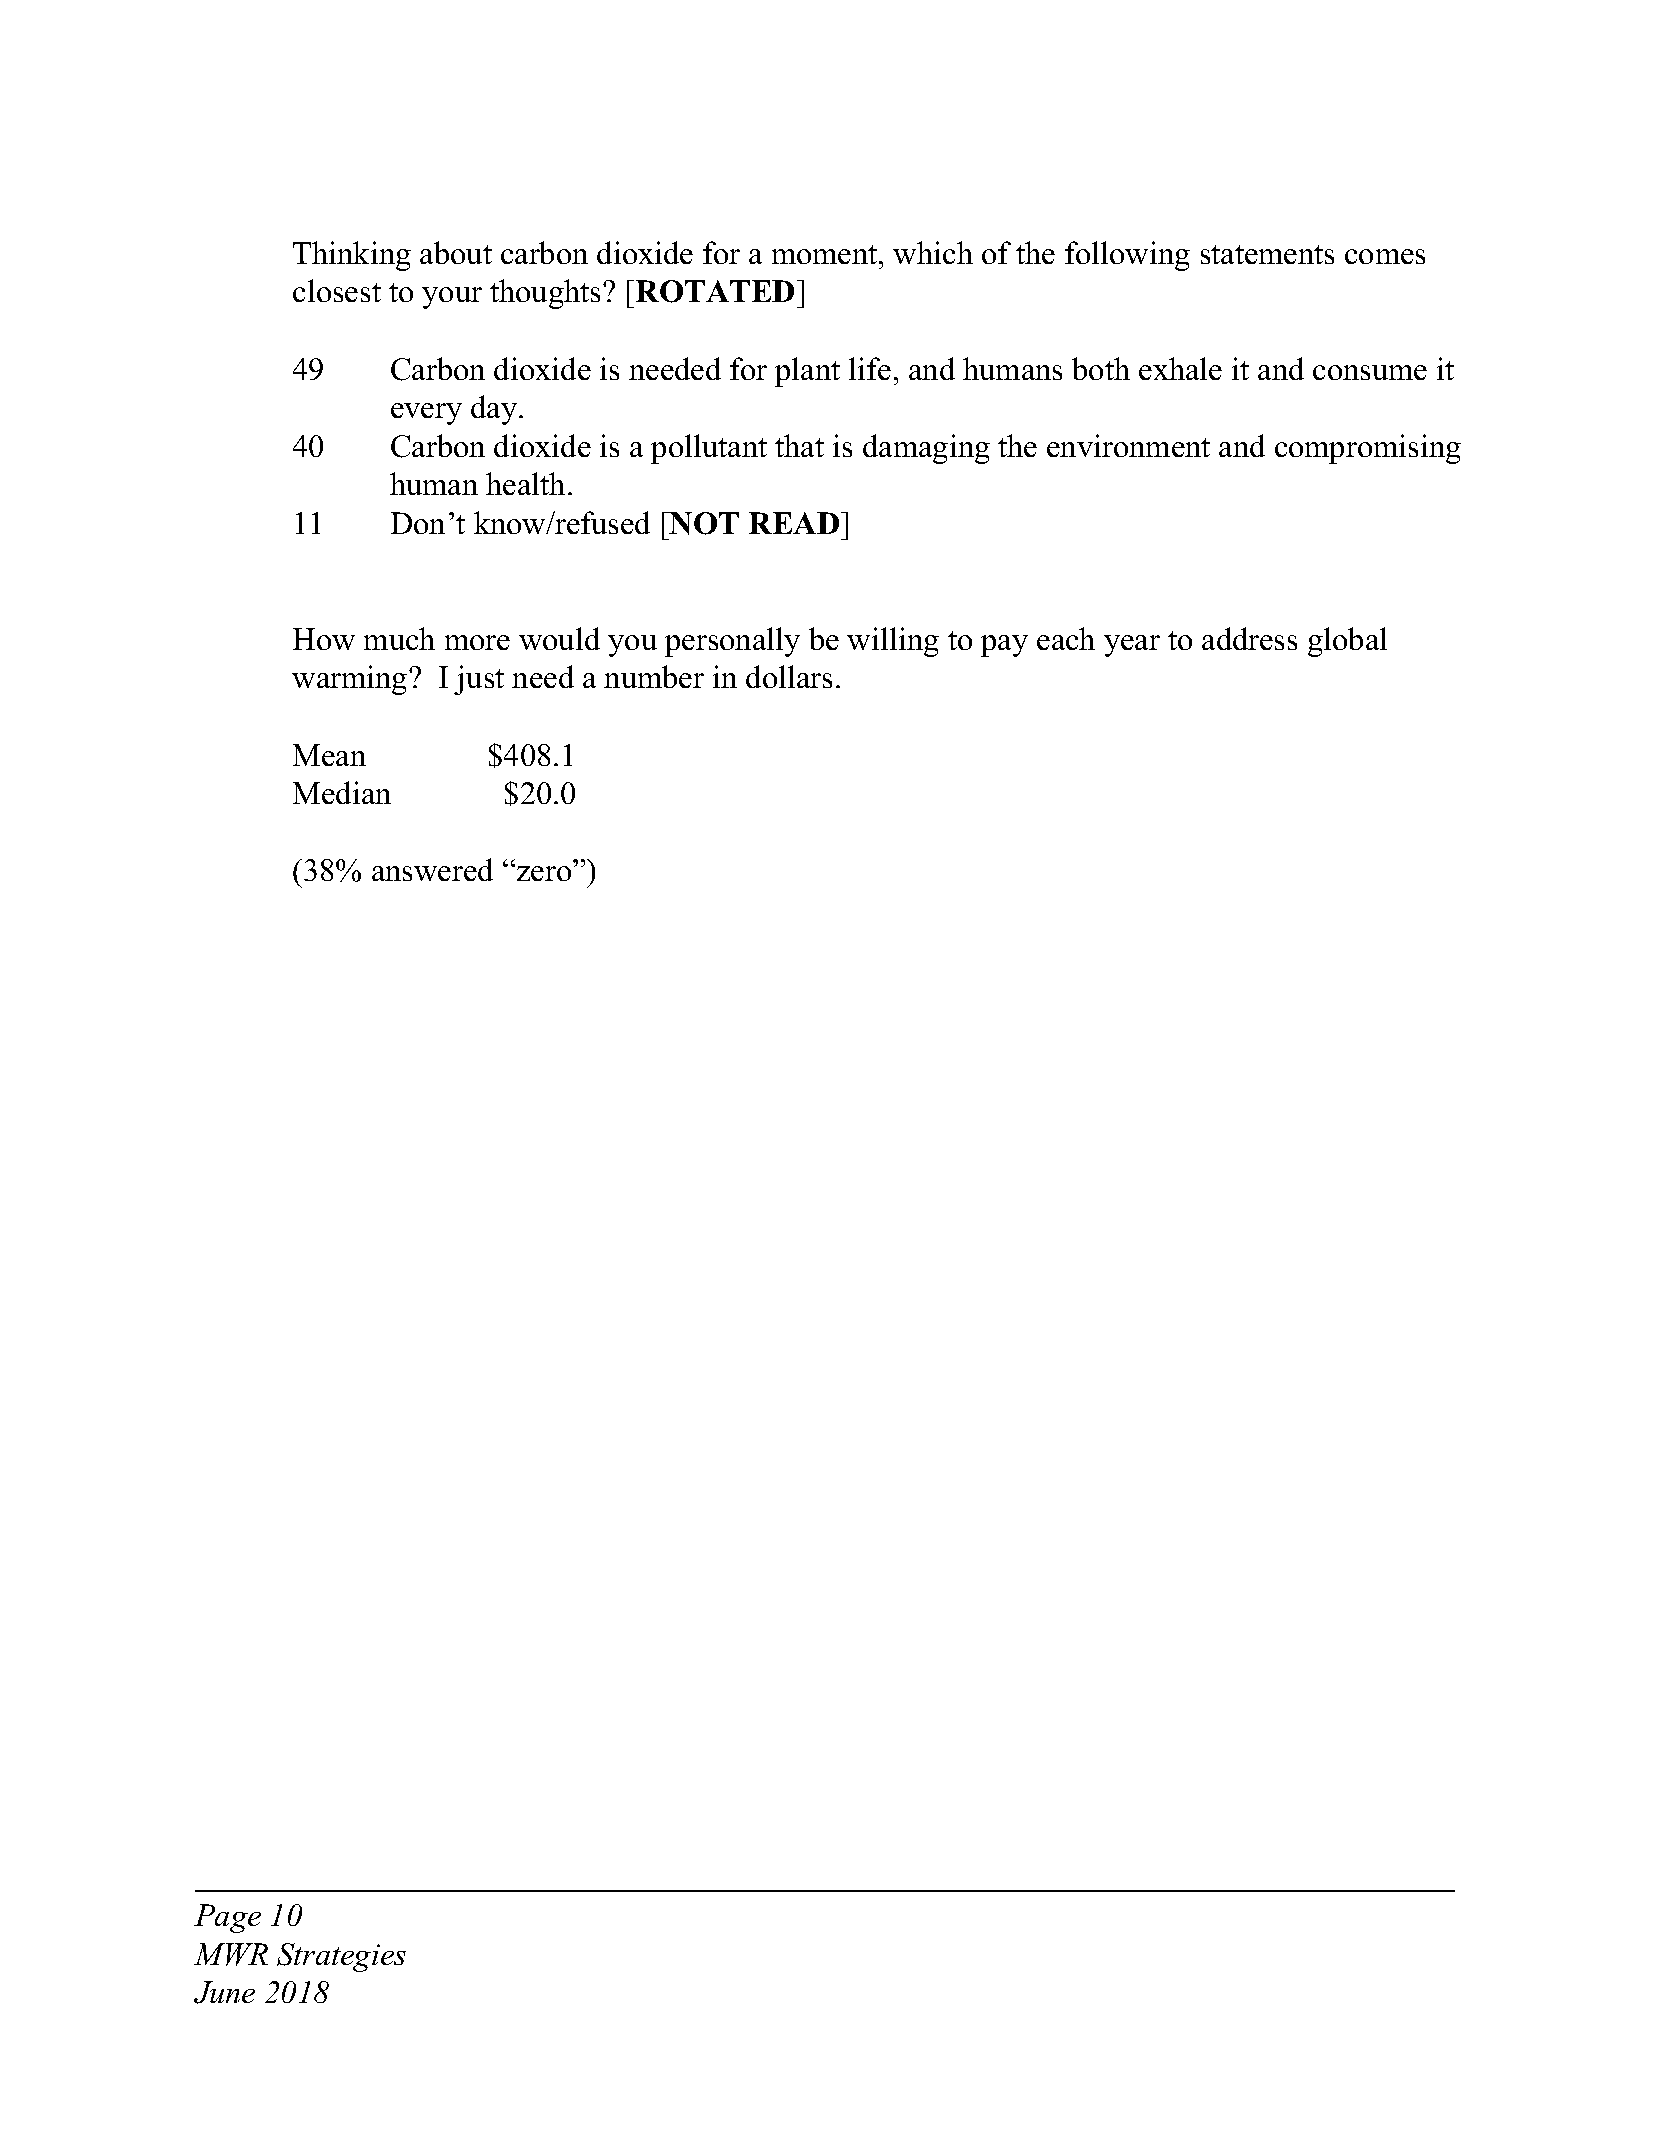 This screenshot has width=1658, height=2146. I want to click on statements, so click(1267, 254).
